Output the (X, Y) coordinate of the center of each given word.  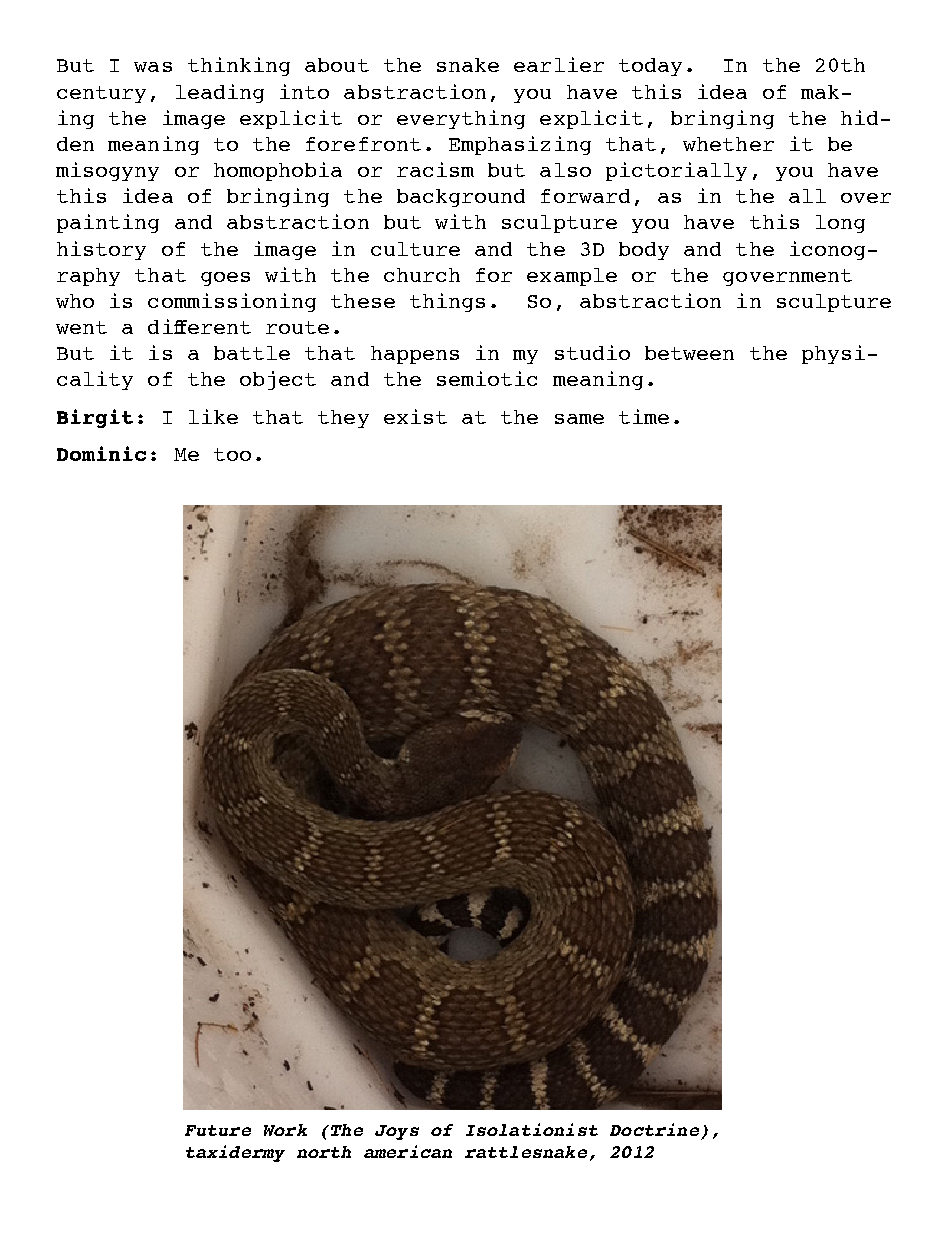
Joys (397, 1132)
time (644, 416)
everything (461, 119)
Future (218, 1130)
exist (415, 416)
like (213, 416)
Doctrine (654, 1129)
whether (728, 144)
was (153, 67)
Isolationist (532, 1129)
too (232, 454)
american (408, 1151)
